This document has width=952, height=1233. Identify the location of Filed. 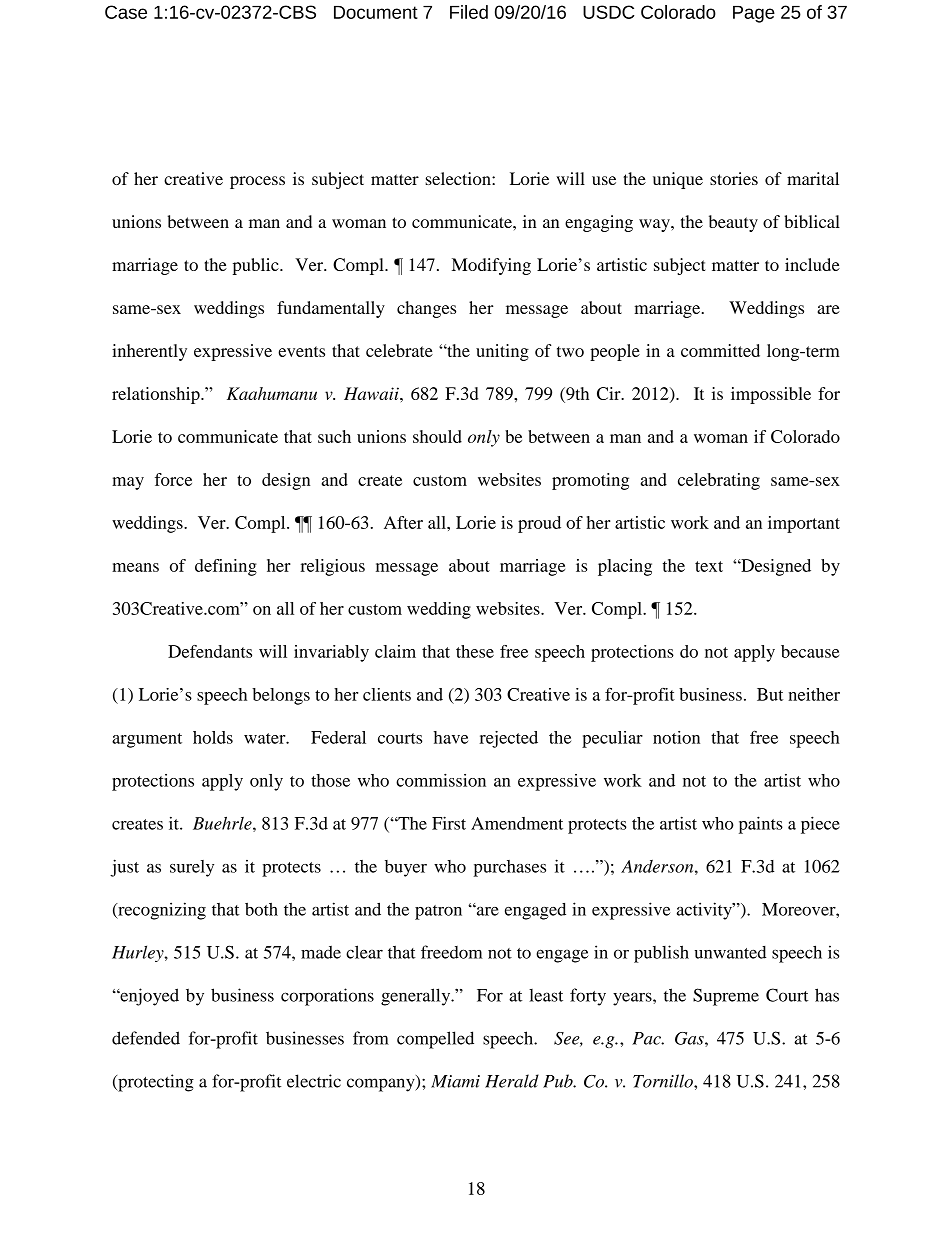
(469, 12).
